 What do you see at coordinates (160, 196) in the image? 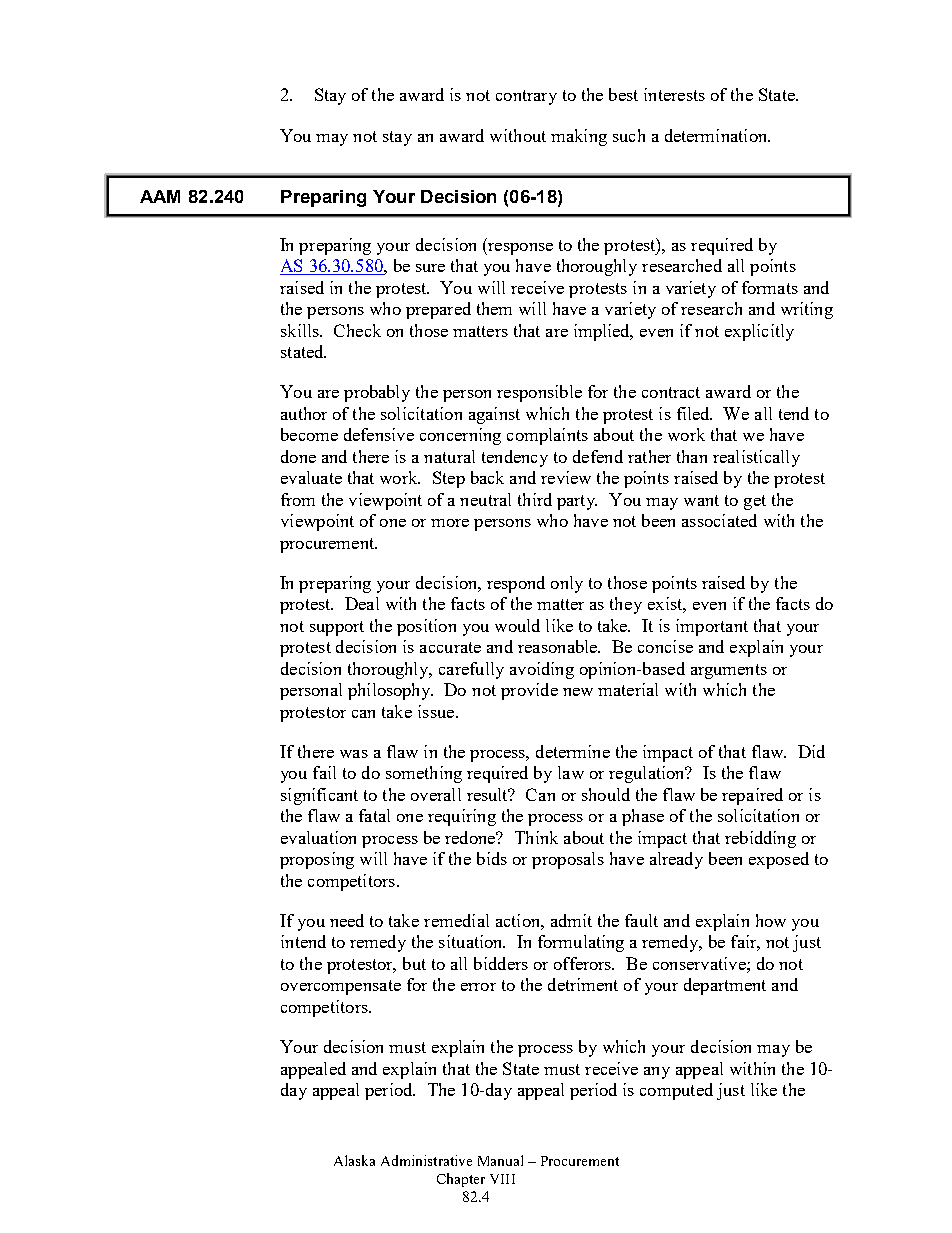
I see `AAM` at bounding box center [160, 196].
